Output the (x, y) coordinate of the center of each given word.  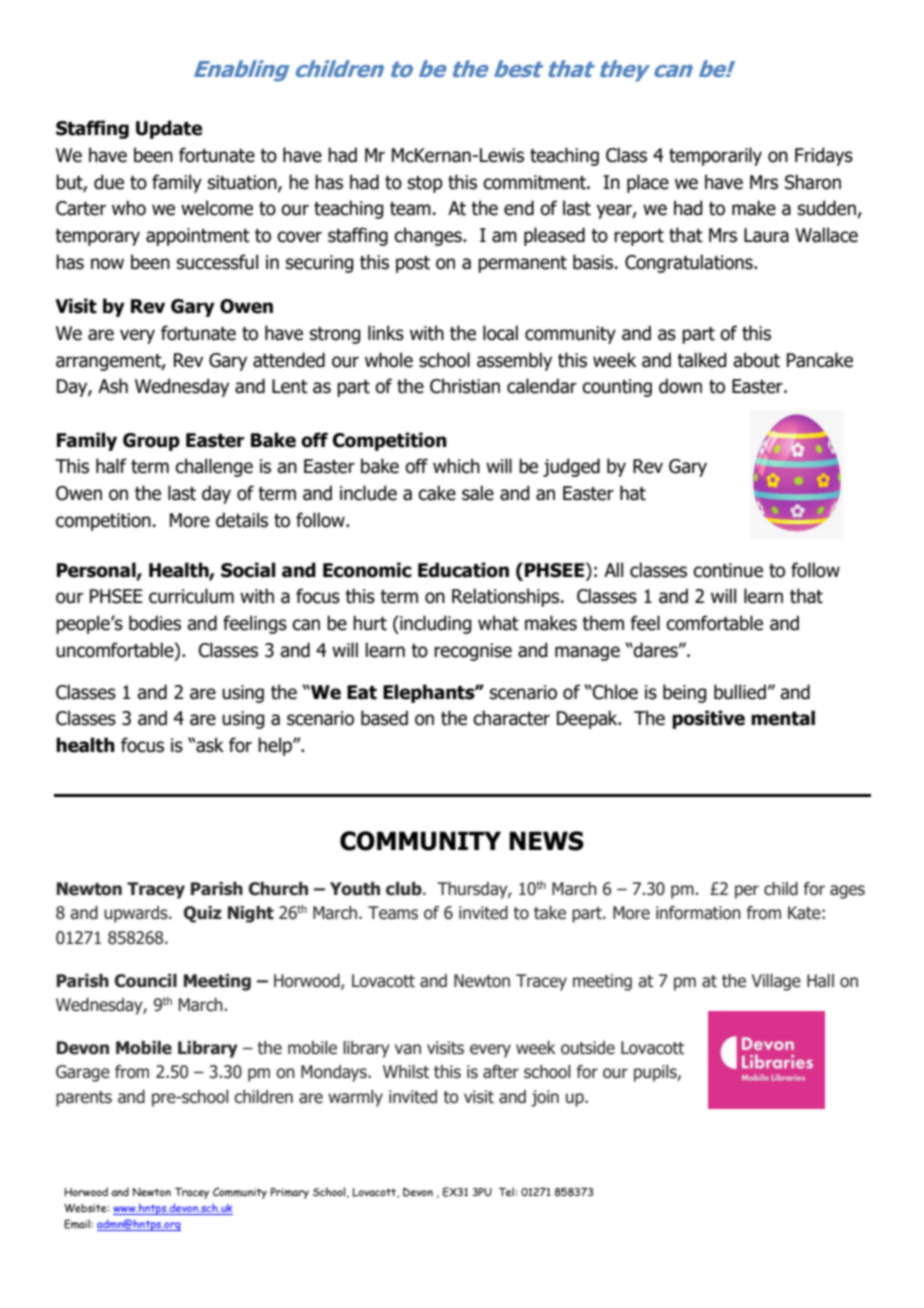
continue (728, 570)
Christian (465, 386)
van (408, 1049)
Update (169, 129)
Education (463, 570)
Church (278, 889)
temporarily (715, 156)
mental (783, 718)
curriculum (191, 596)
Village (776, 982)
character (511, 718)
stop (425, 184)
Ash (113, 386)
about (756, 360)
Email (78, 1224)
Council (146, 981)
